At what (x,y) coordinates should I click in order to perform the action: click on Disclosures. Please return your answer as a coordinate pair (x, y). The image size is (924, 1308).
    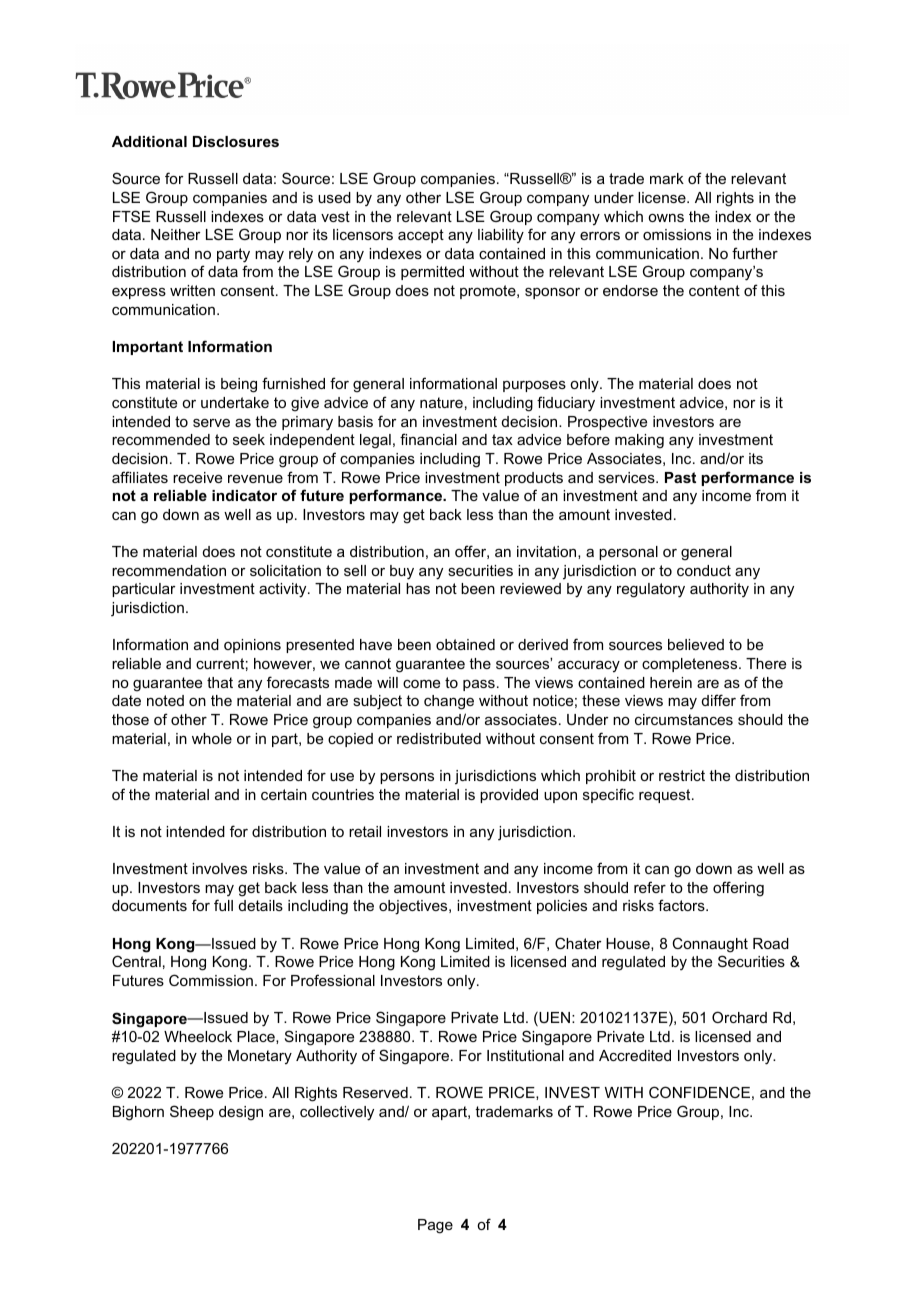
    Looking at the image, I should click on (236, 141).
